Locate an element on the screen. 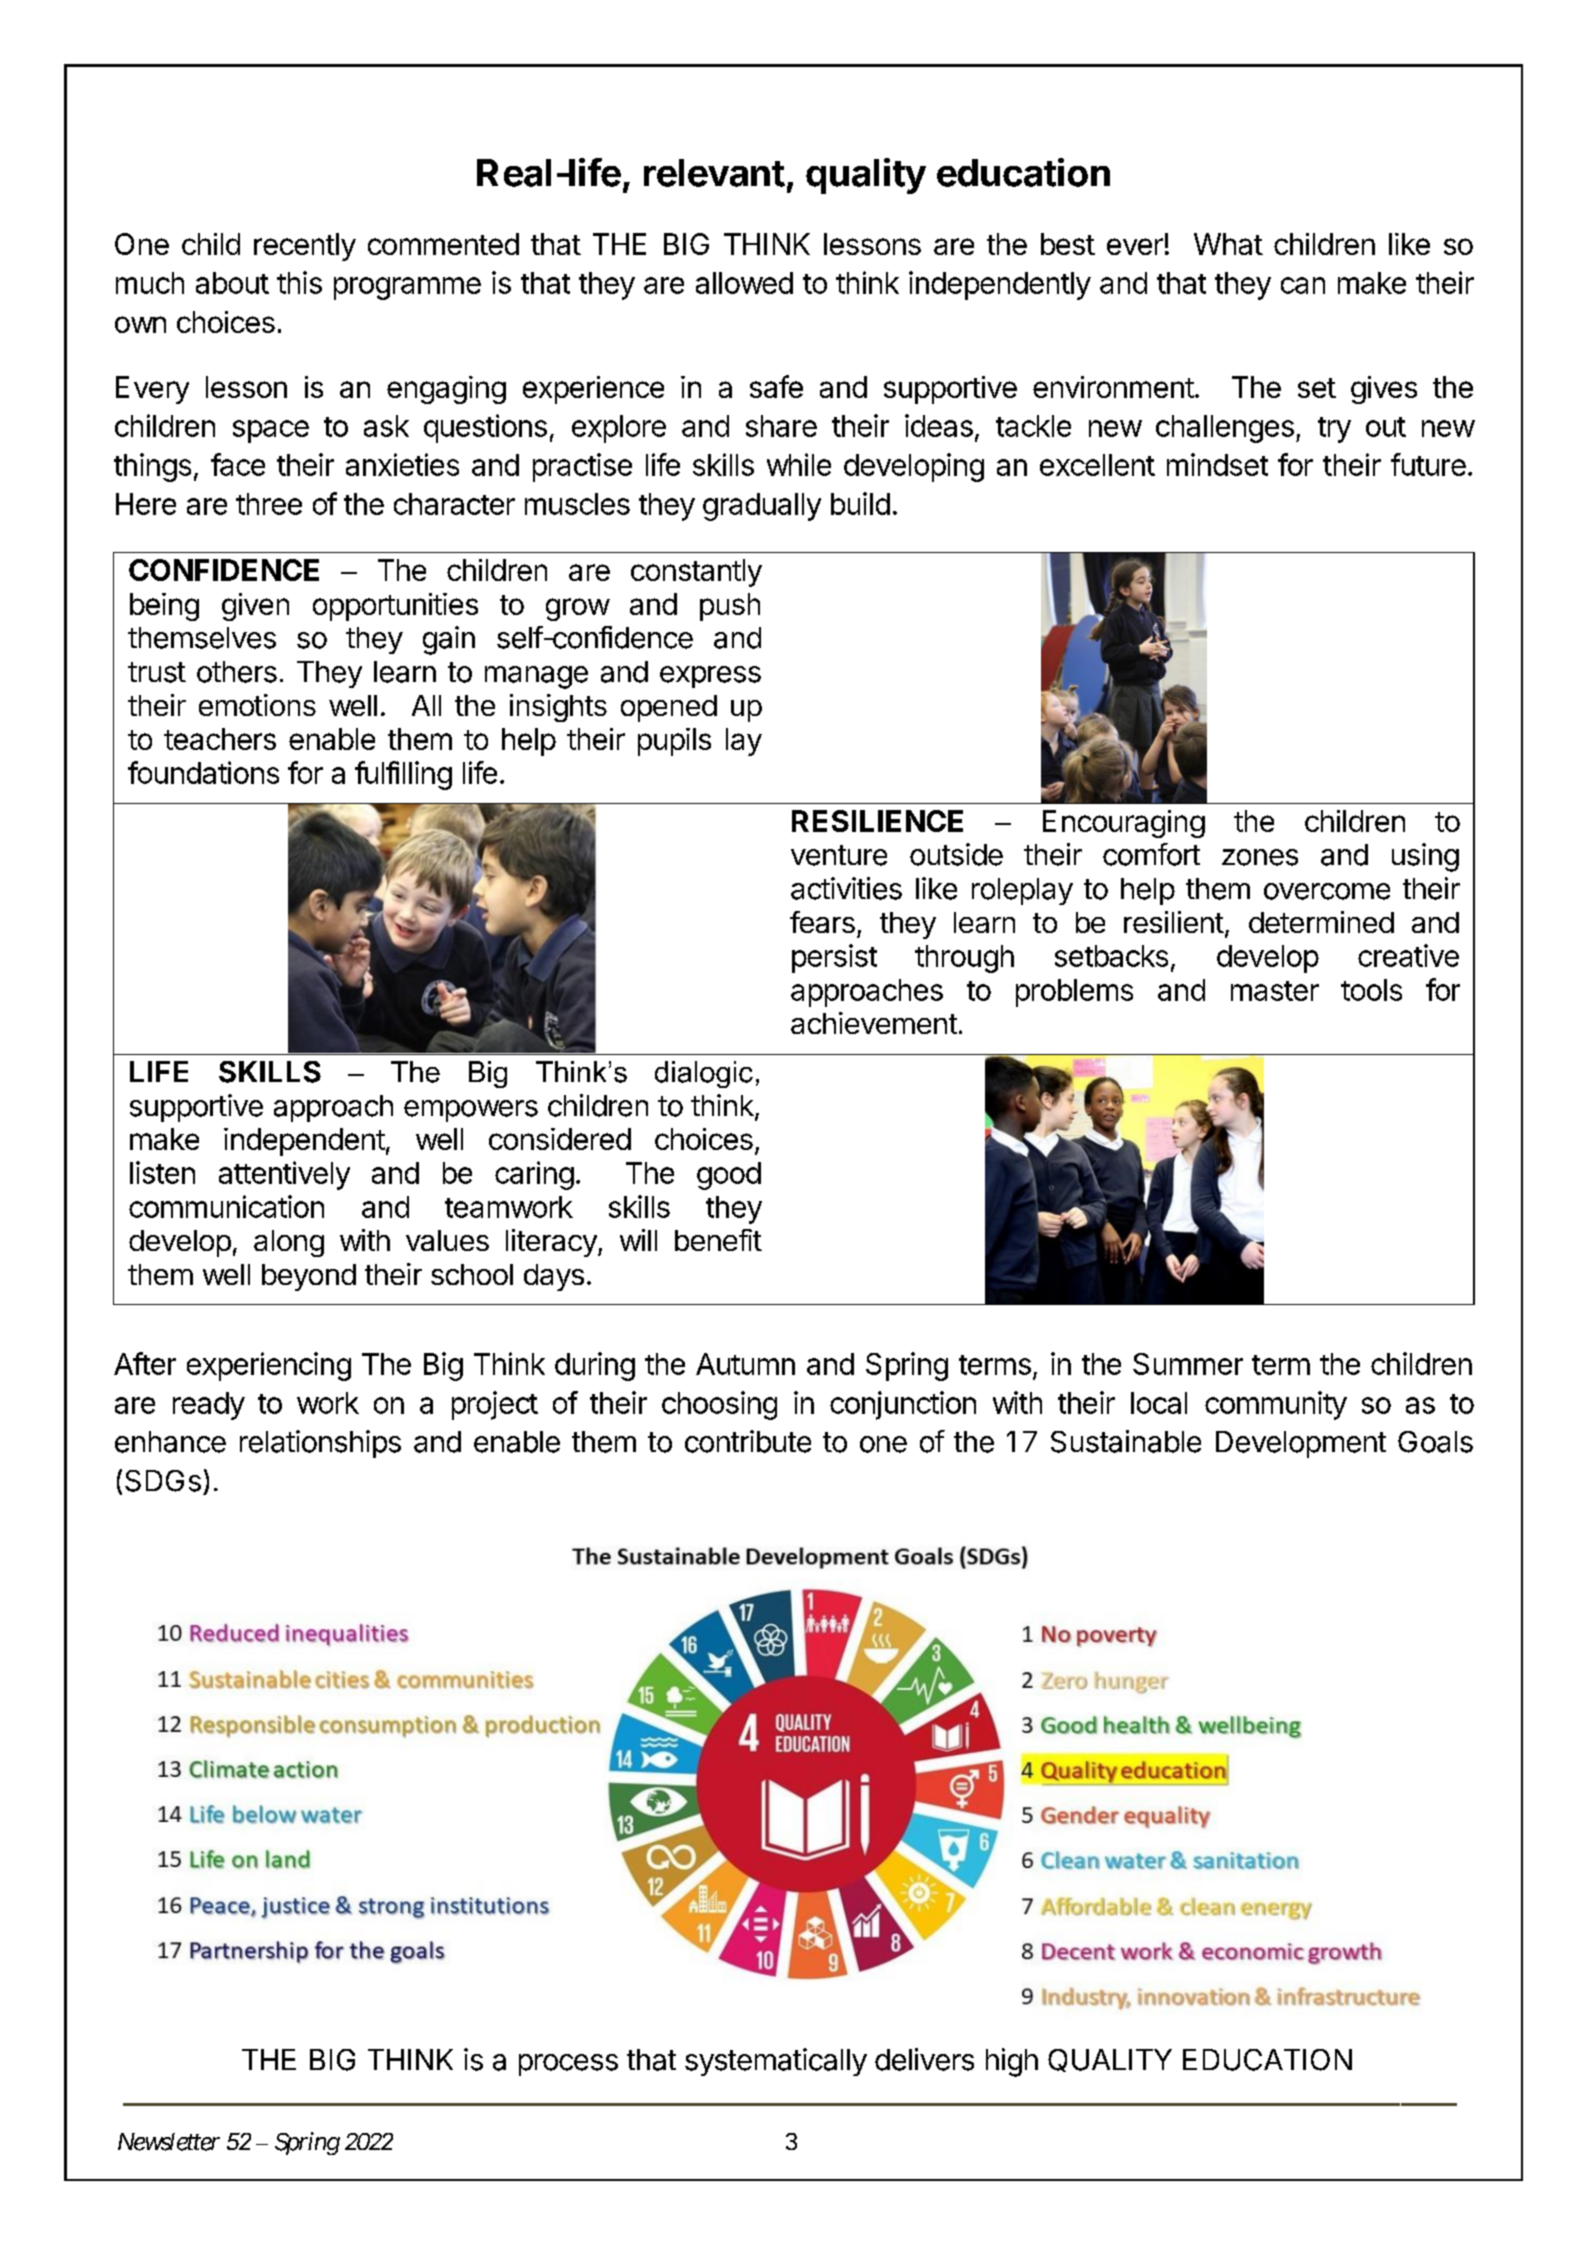 This screenshot has width=1587, height=2245. allowed is located at coordinates (744, 283).
